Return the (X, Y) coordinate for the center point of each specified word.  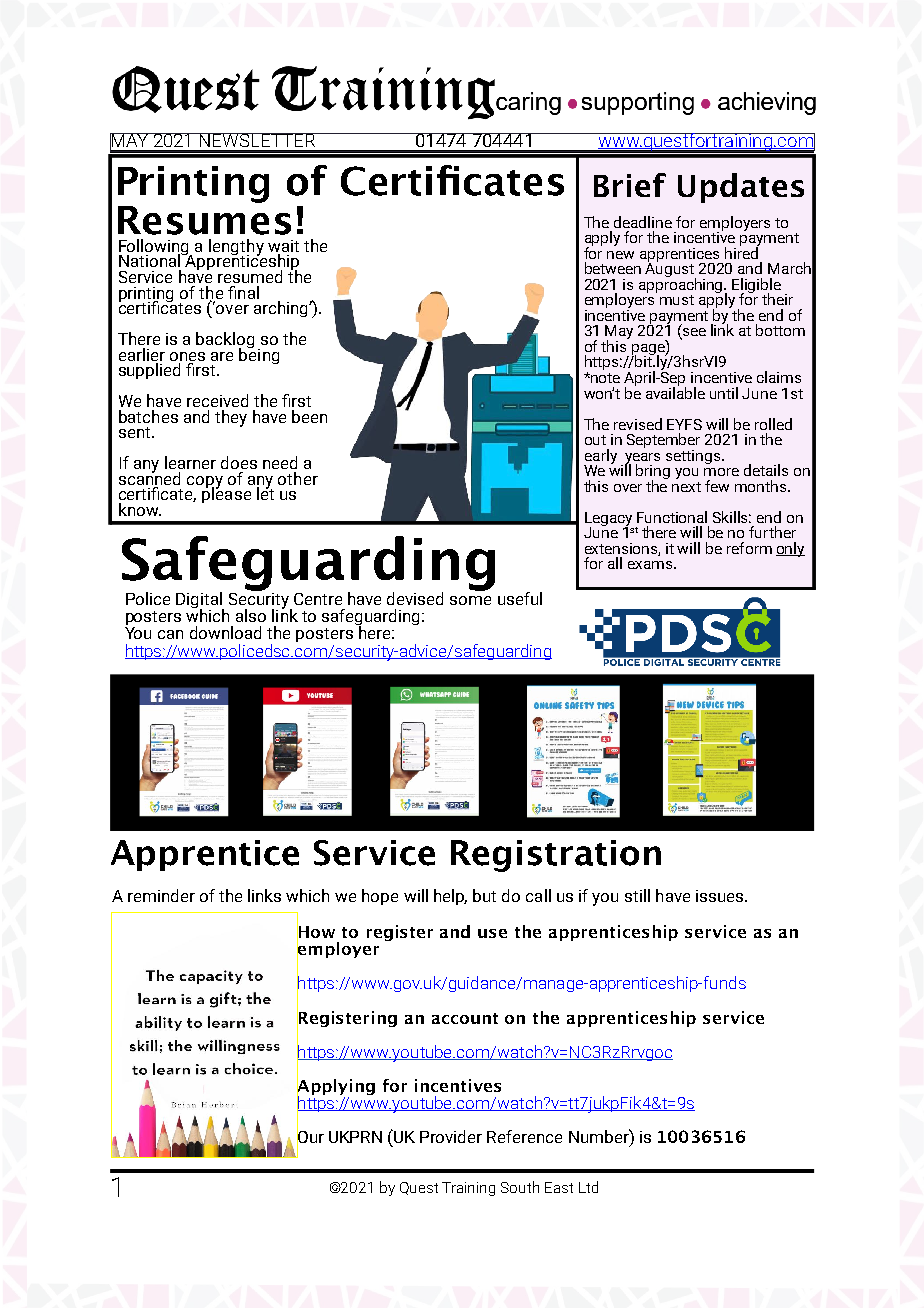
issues (721, 896)
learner (190, 462)
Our (310, 1137)
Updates (741, 188)
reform (749, 548)
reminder (161, 895)
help (450, 897)
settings (694, 457)
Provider (451, 1136)
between (613, 268)
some (470, 600)
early (600, 457)
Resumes (204, 220)
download (225, 632)
